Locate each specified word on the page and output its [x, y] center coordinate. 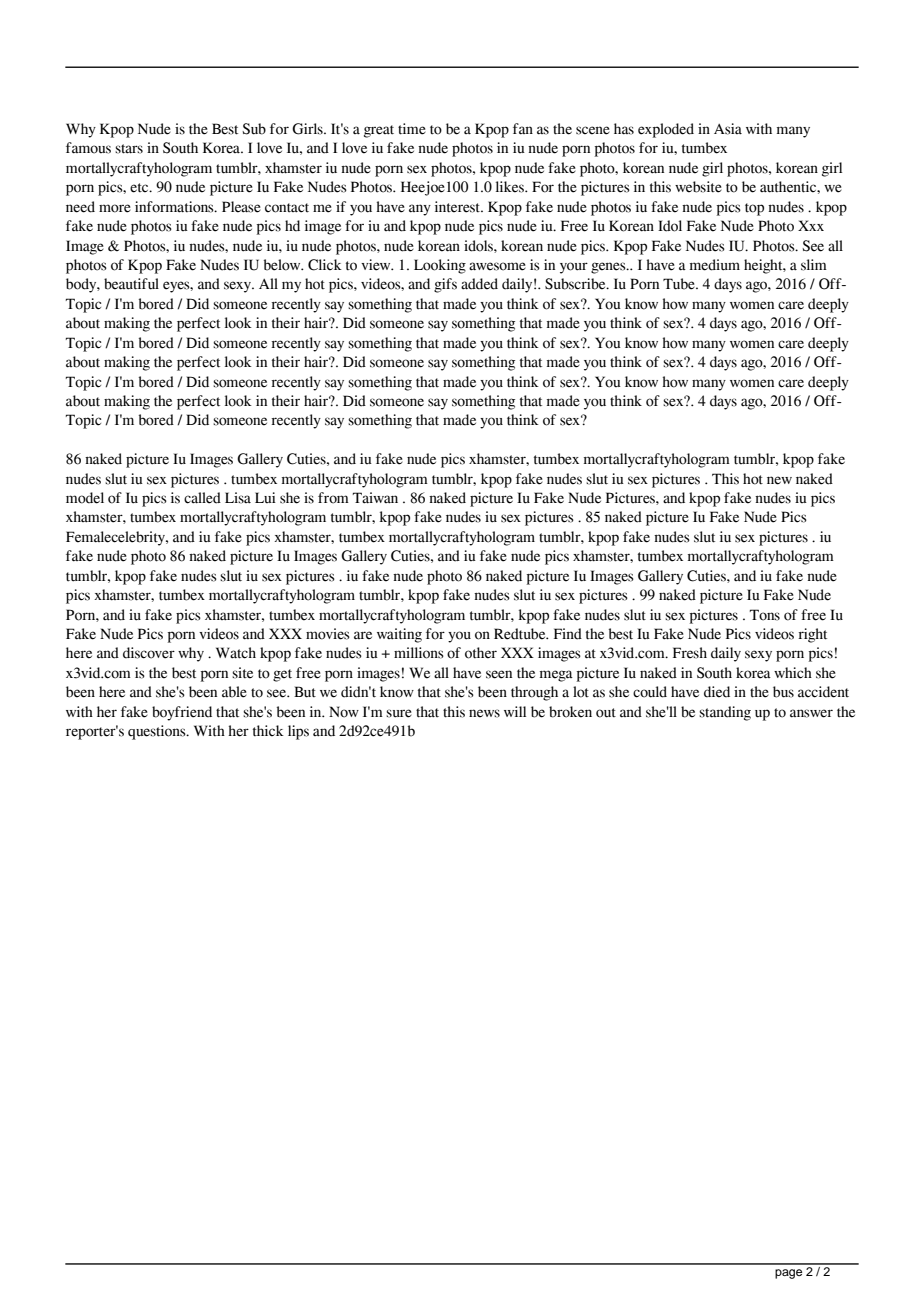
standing [725, 713]
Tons [765, 615]
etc [140, 188]
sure [399, 713]
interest [459, 207]
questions [158, 732]
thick [268, 730]
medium [715, 265]
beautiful [131, 284]
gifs [445, 285]
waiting [399, 635]
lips [298, 732]
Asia [728, 129]
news [484, 713]
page [788, 1274]
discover [149, 653]
